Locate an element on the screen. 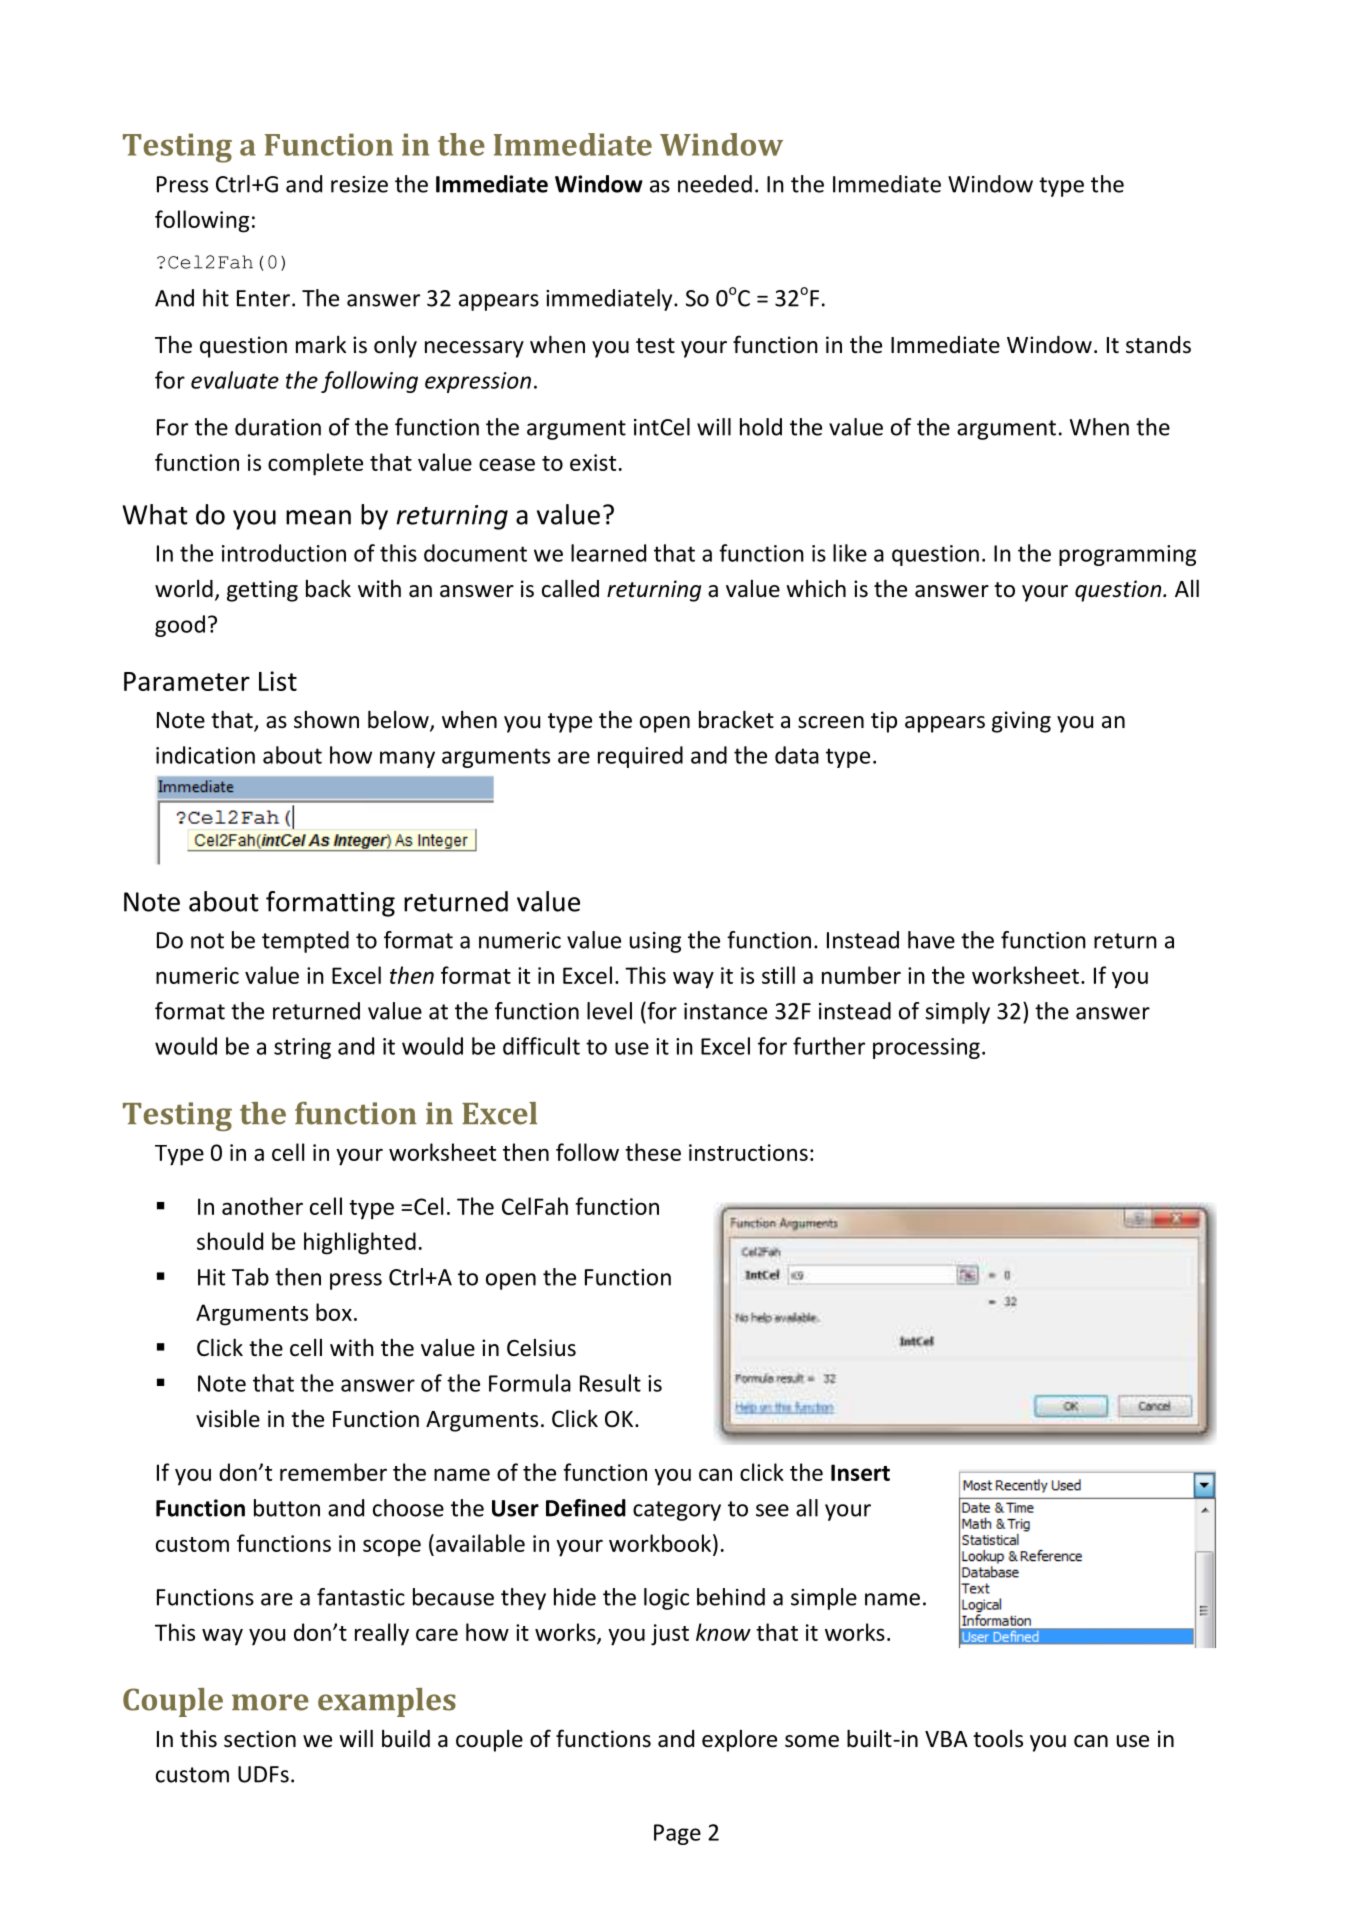  section is located at coordinates (260, 1739).
